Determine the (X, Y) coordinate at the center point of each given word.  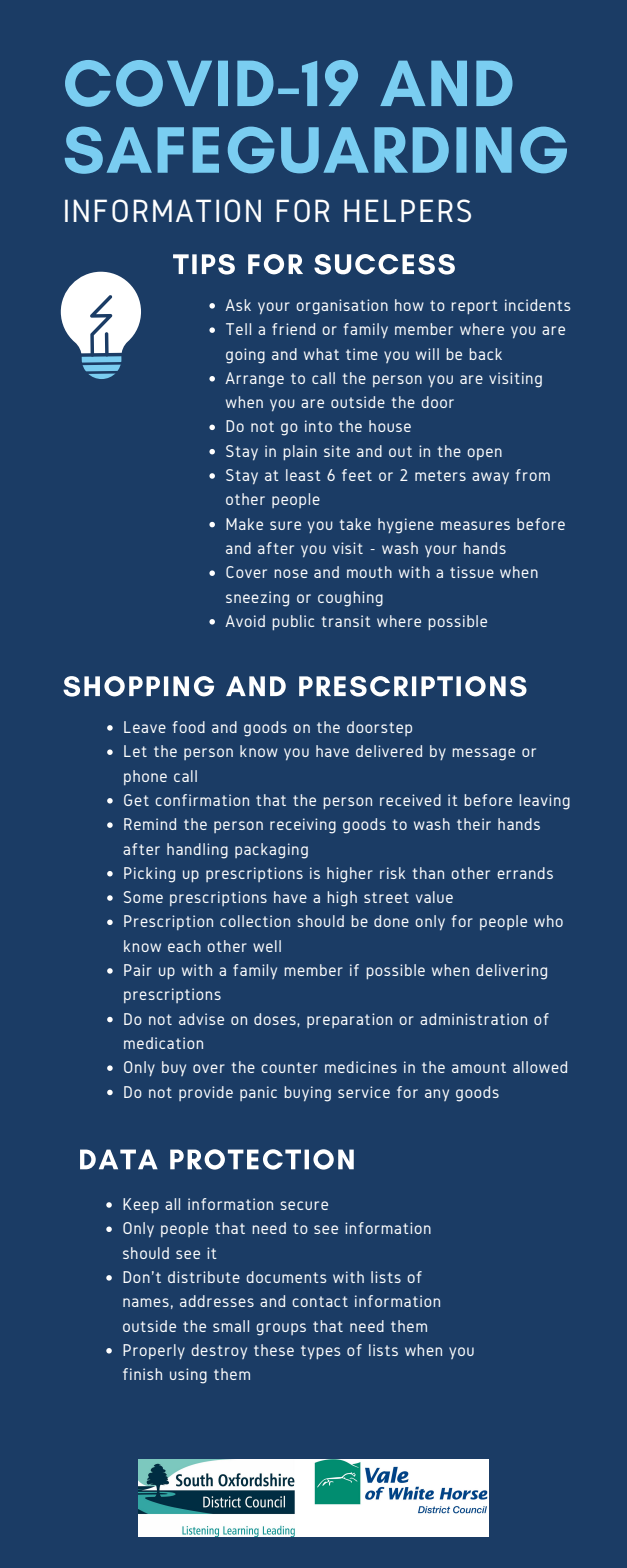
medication (163, 1043)
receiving (303, 826)
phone (145, 777)
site (337, 451)
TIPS (204, 264)
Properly (154, 1351)
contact (320, 1301)
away (490, 478)
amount (479, 1067)
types (321, 1352)
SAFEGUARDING (316, 150)
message (483, 754)
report (474, 307)
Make (244, 524)
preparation (349, 1020)
